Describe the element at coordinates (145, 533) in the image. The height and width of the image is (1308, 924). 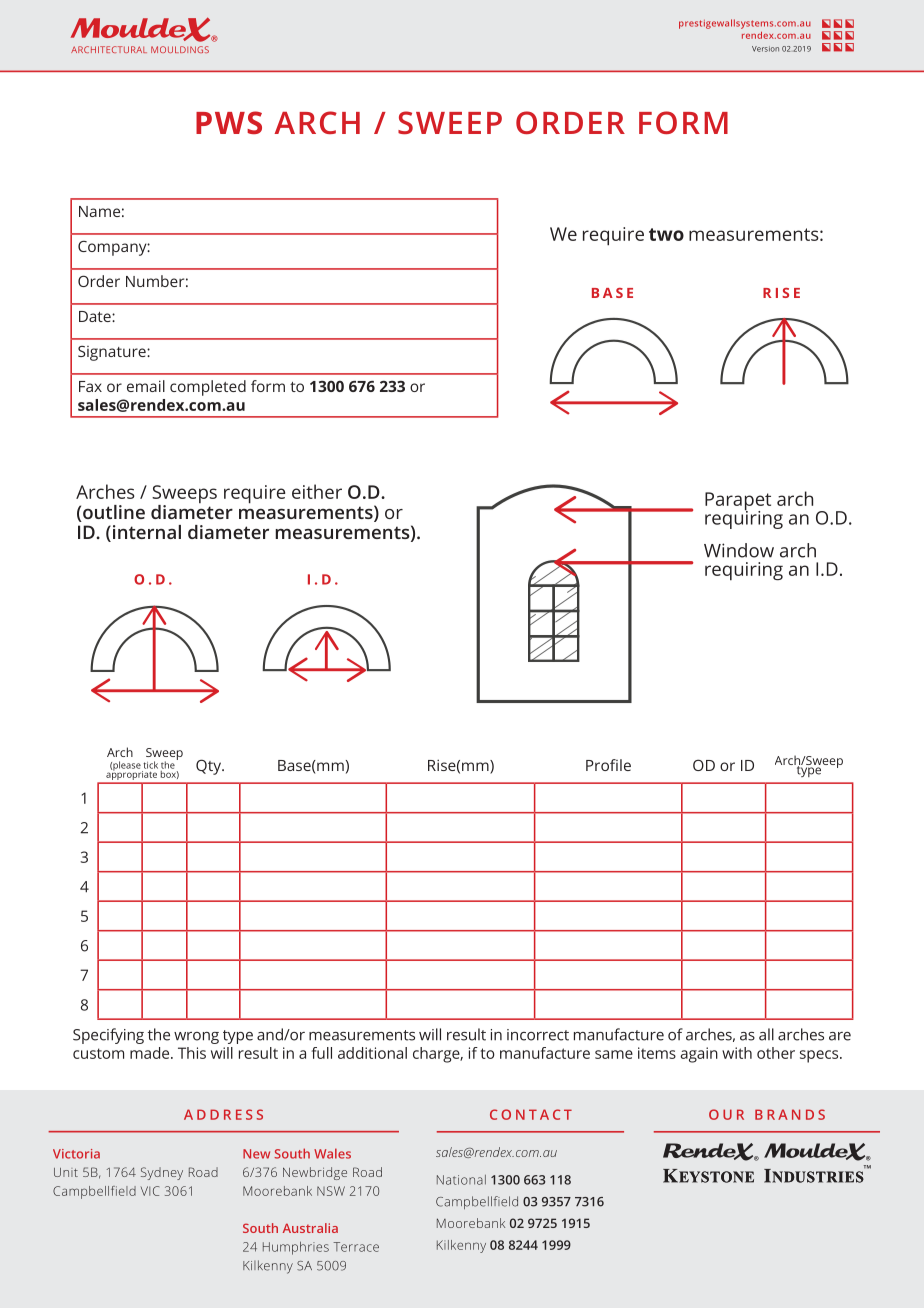
I see `internal` at that location.
